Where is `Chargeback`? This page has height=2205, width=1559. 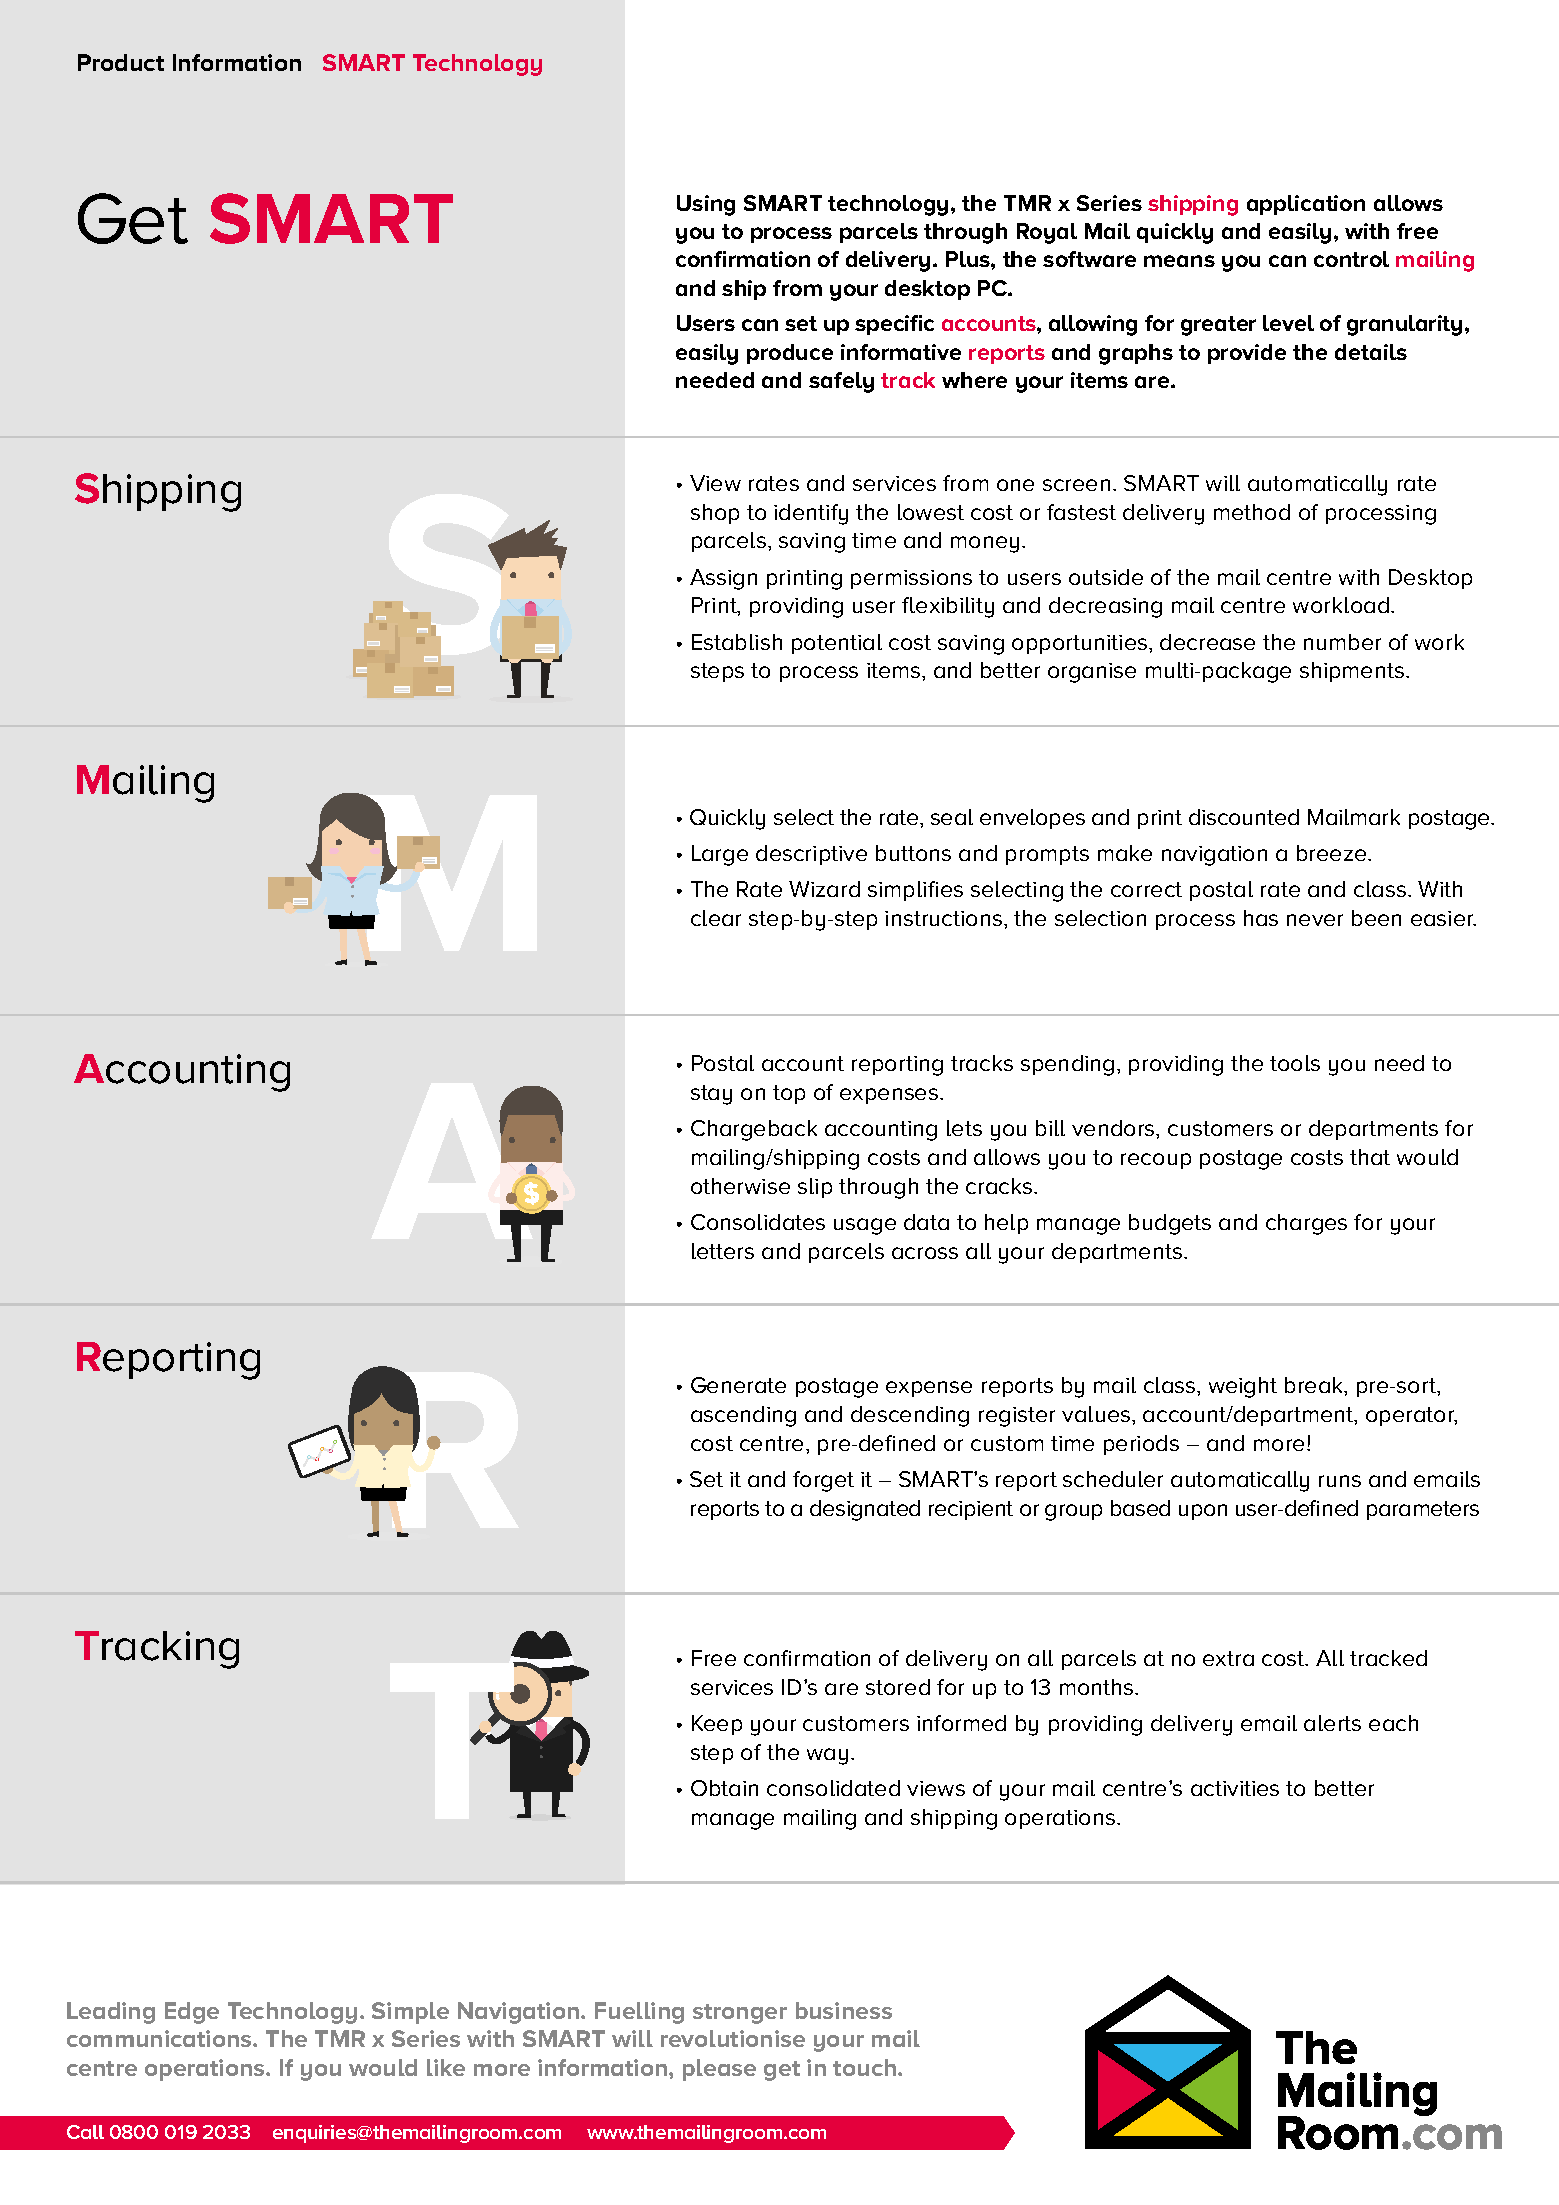
Chargeback is located at coordinates (754, 1130).
